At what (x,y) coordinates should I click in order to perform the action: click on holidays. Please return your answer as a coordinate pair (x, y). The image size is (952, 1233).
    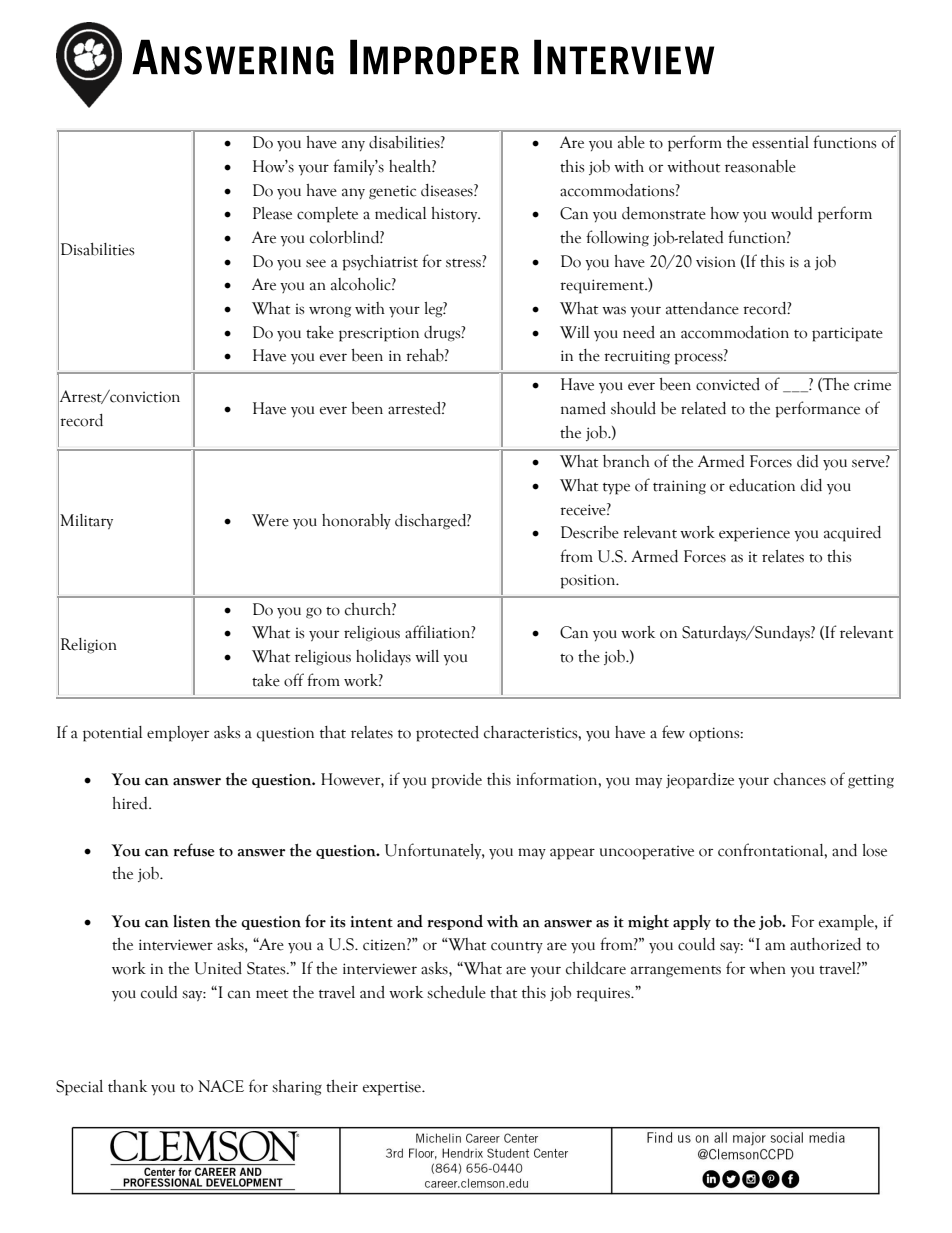
    Looking at the image, I should click on (383, 657).
